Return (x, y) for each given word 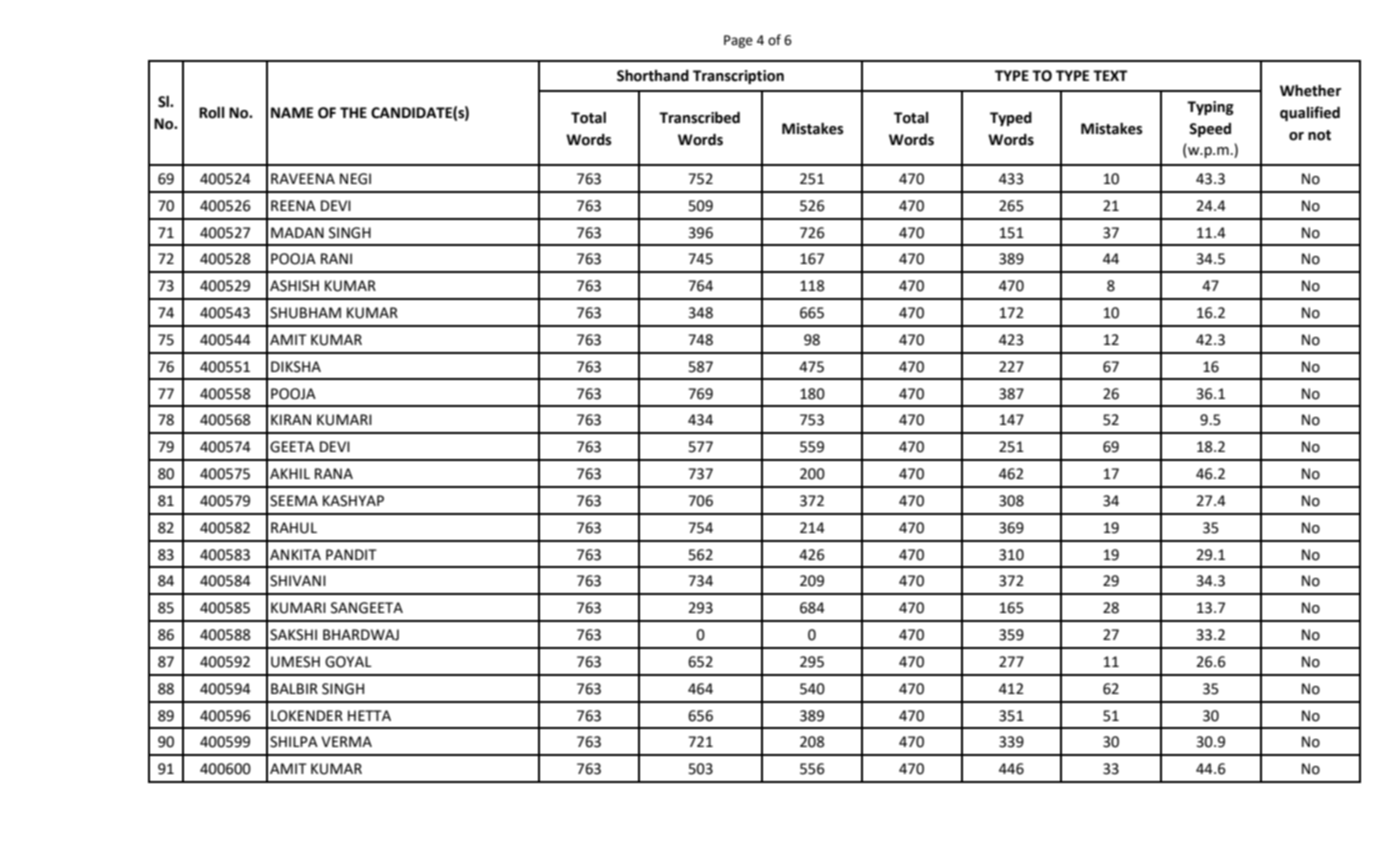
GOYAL (348, 662)
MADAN (297, 232)
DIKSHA (296, 367)
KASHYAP (353, 501)
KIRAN (291, 419)
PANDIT (351, 554)
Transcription (738, 77)
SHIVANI (298, 581)
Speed (1210, 130)
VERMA (346, 741)
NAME (292, 112)
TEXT (1110, 75)
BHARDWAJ (361, 635)
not (1319, 135)
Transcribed (699, 117)
